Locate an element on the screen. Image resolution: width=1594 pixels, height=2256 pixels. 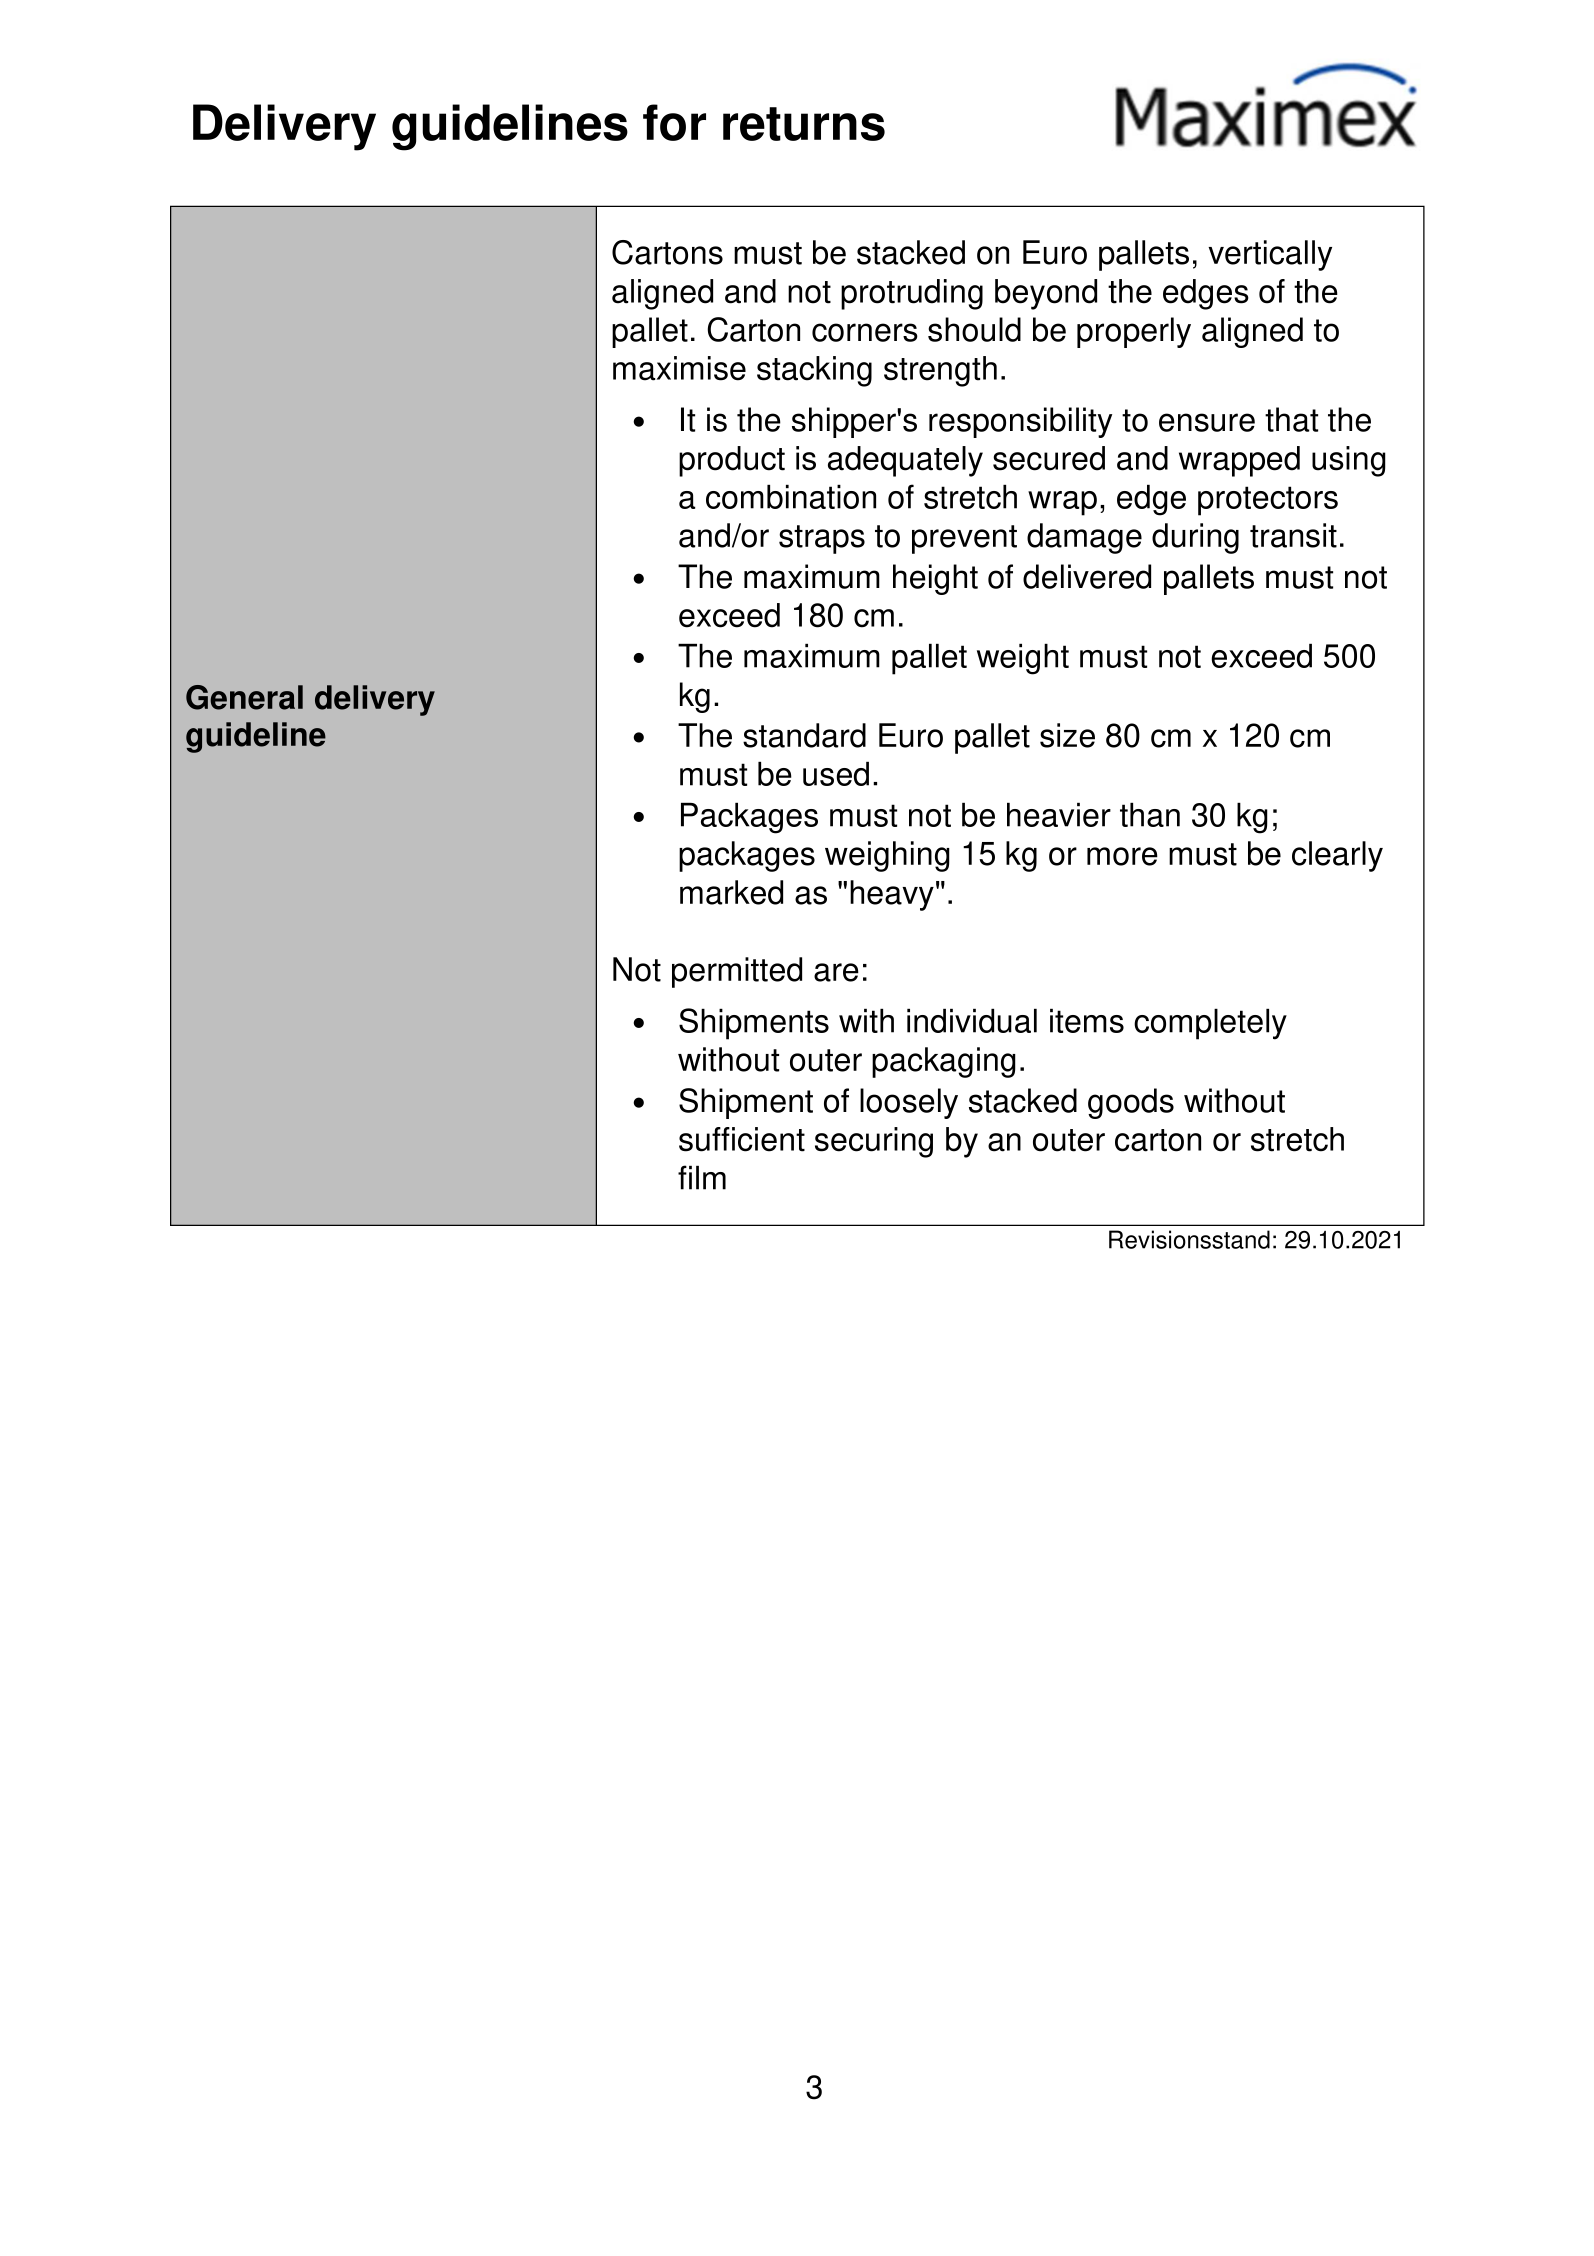
maximise is located at coordinates (679, 368).
